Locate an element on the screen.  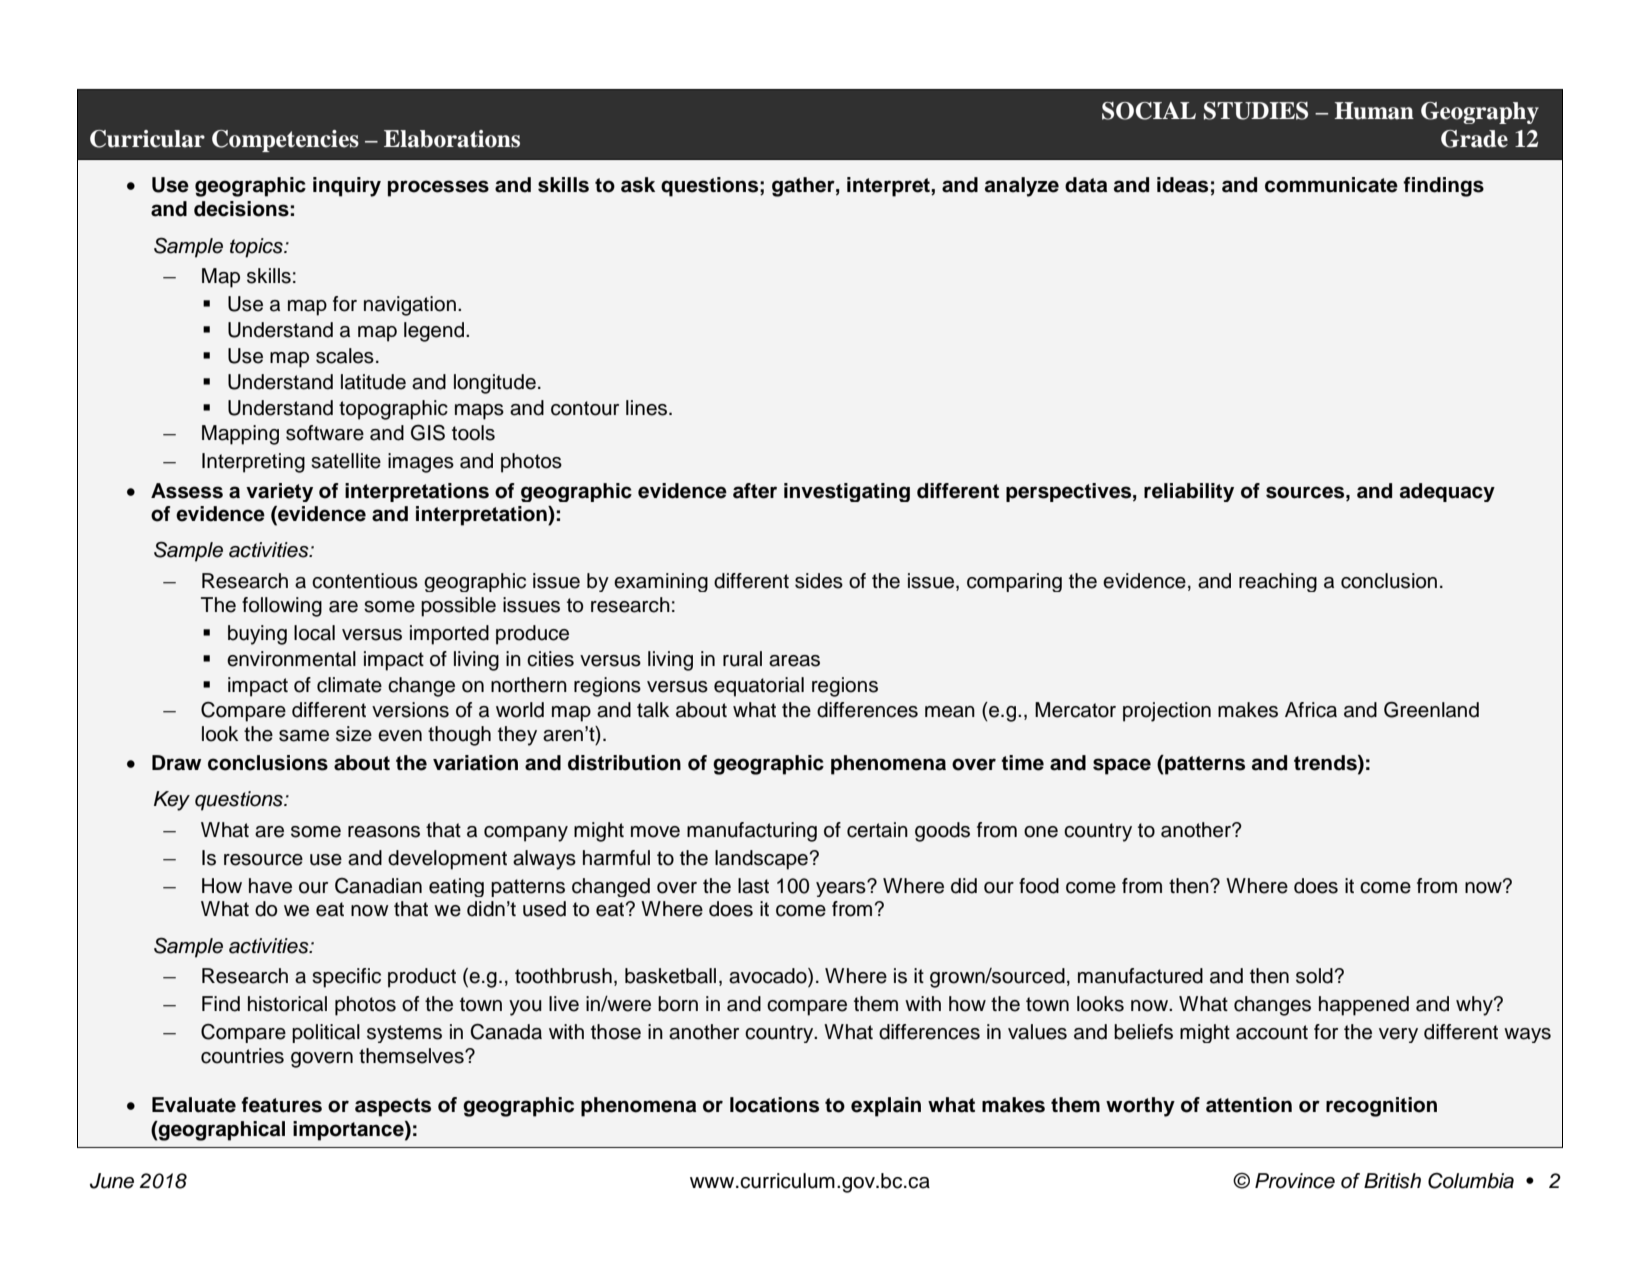
Human is located at coordinates (1374, 111).
